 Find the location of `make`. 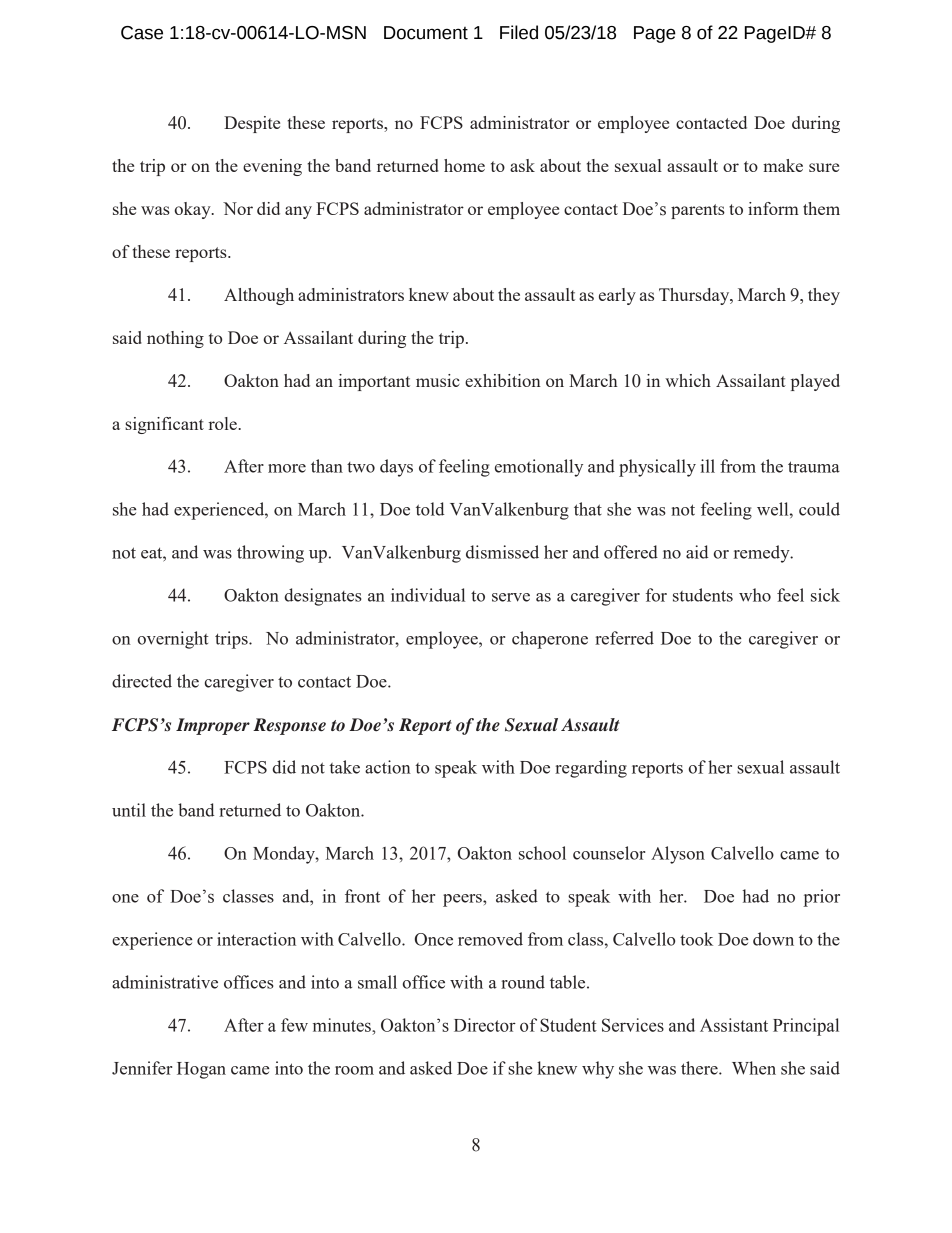

make is located at coordinates (783, 165).
